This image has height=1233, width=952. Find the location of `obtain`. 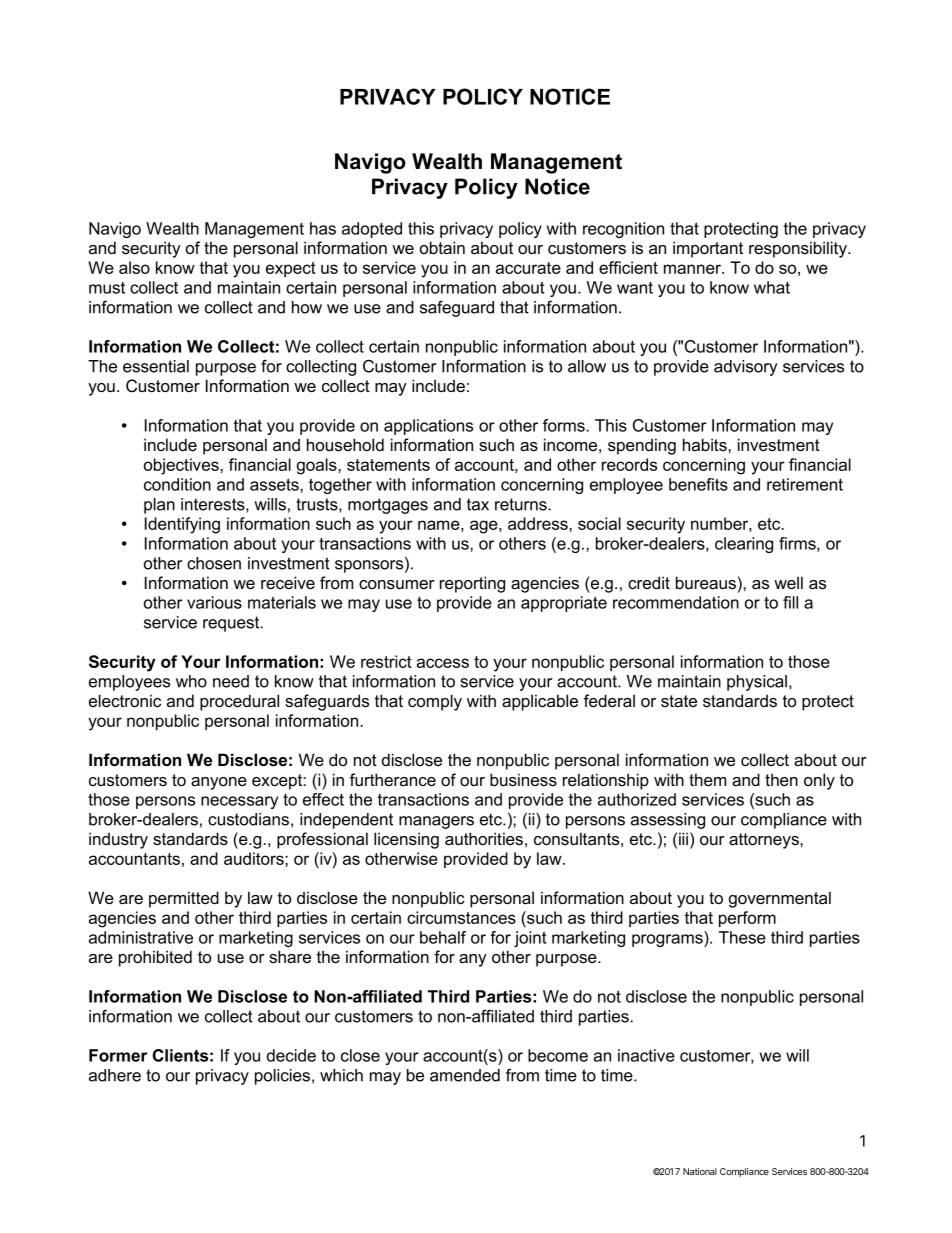

obtain is located at coordinates (442, 247).
